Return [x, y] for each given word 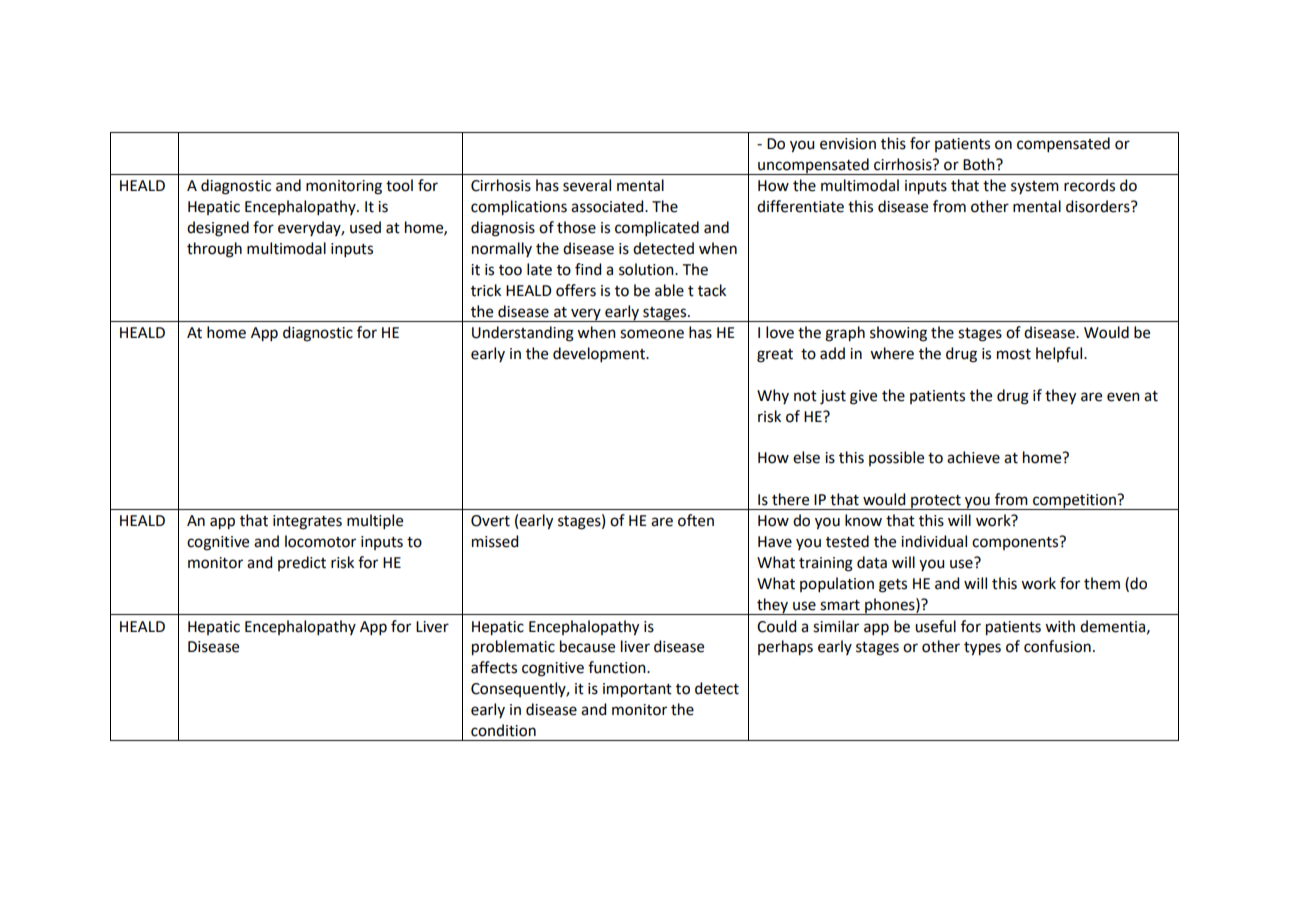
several [587, 185]
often [696, 520]
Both [980, 164]
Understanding [523, 334]
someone [652, 334]
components [1016, 543]
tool [399, 185]
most [1014, 354]
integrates [307, 522]
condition [503, 730]
